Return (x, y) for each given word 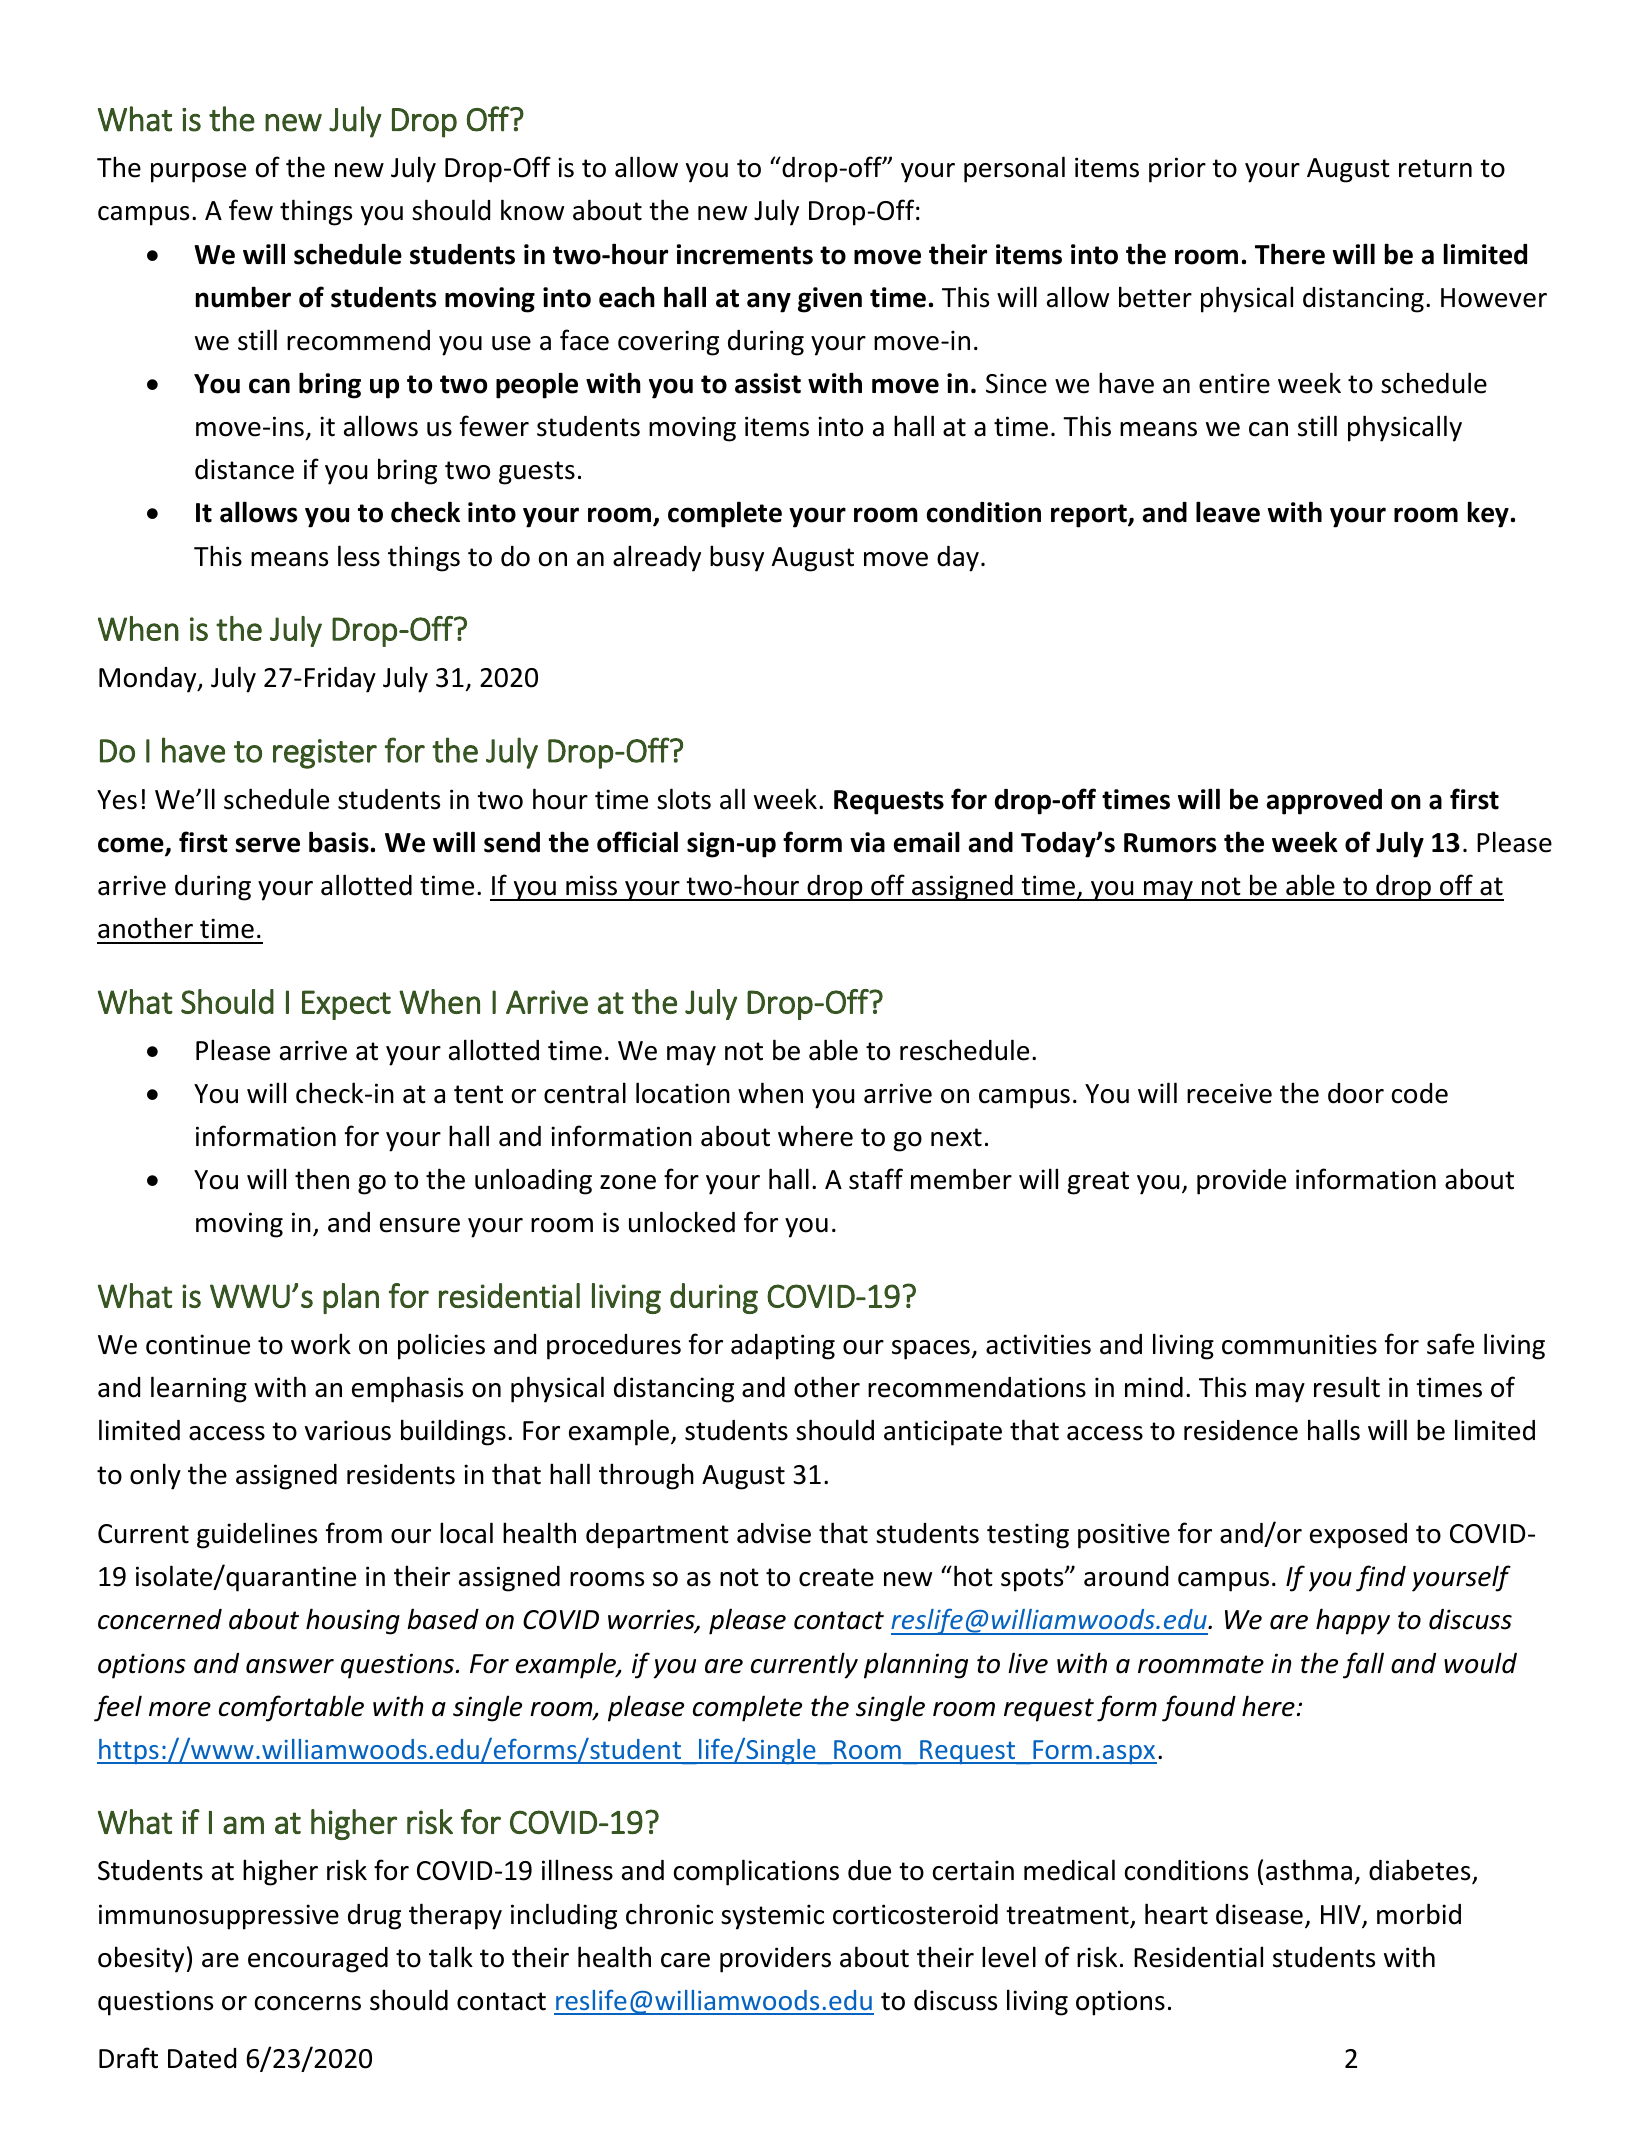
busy (737, 558)
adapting (783, 1347)
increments (745, 254)
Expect (346, 1005)
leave (1228, 512)
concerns (308, 2003)
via (867, 842)
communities (1299, 1344)
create (836, 1577)
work (321, 1344)
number (243, 297)
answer (290, 1666)
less (359, 556)
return (1435, 168)
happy (1353, 1621)
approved (1324, 802)
